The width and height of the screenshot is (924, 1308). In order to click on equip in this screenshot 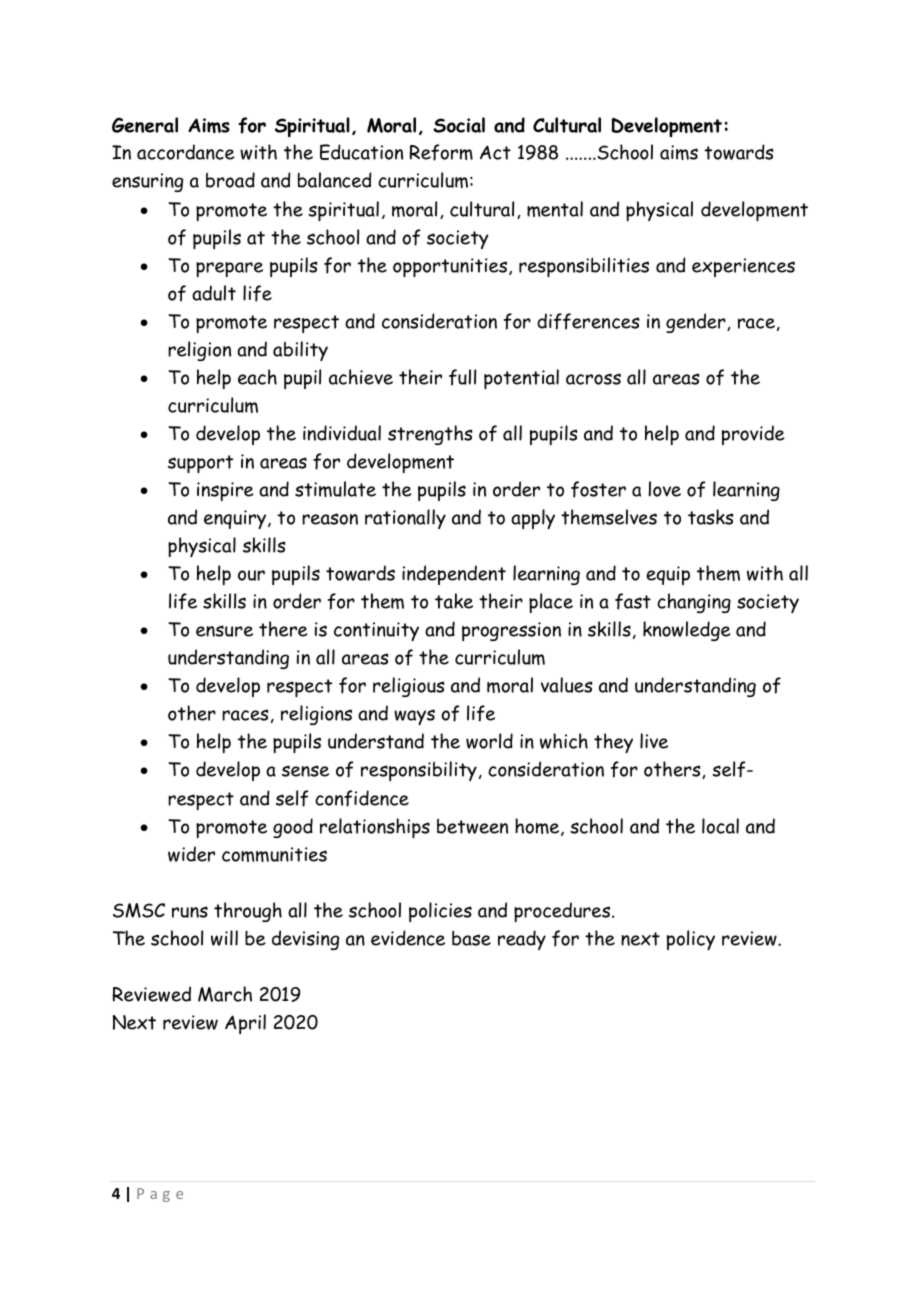, I will do `click(668, 575)`.
